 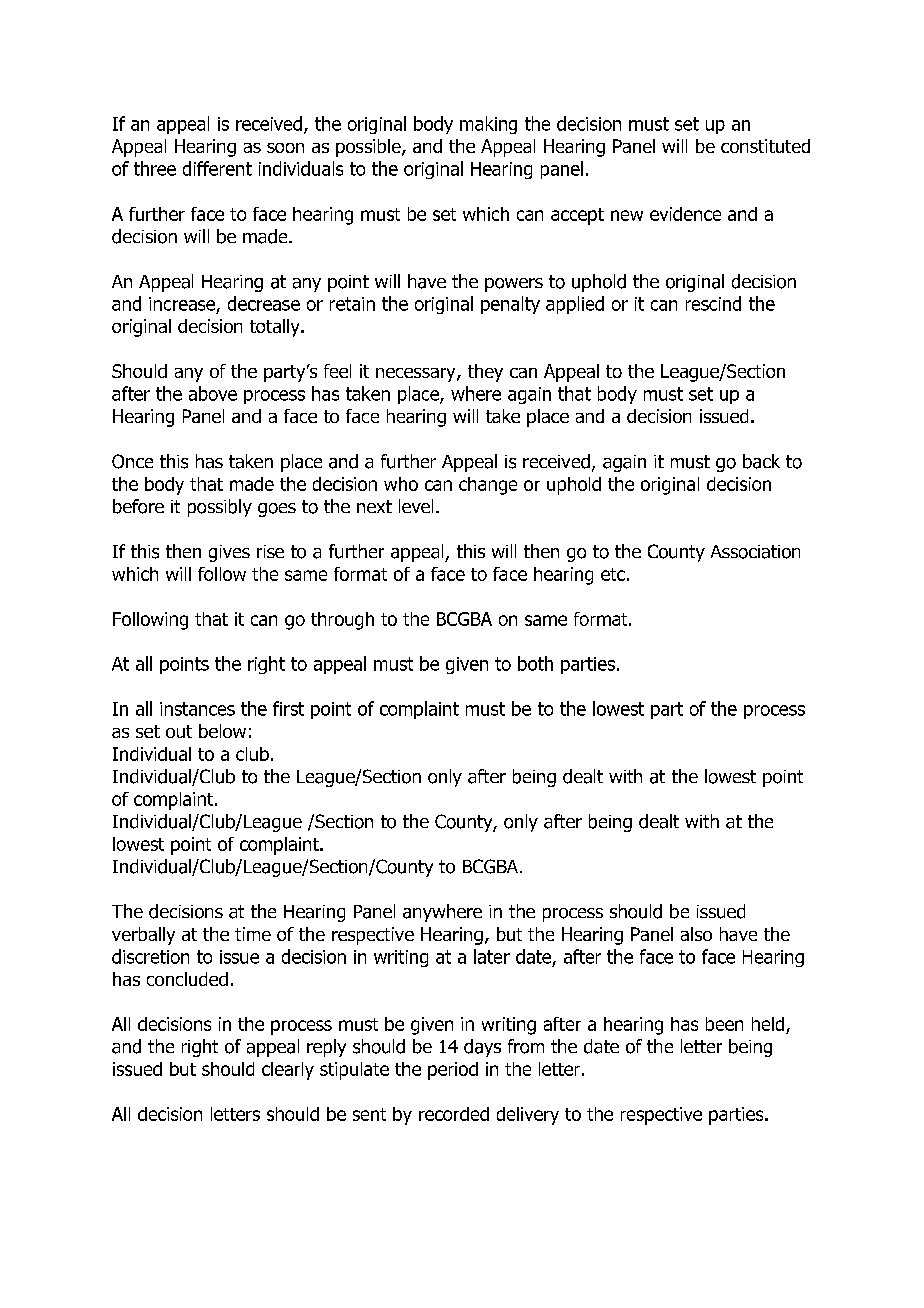 What do you see at coordinates (492, 956) in the screenshot?
I see `later` at bounding box center [492, 956].
